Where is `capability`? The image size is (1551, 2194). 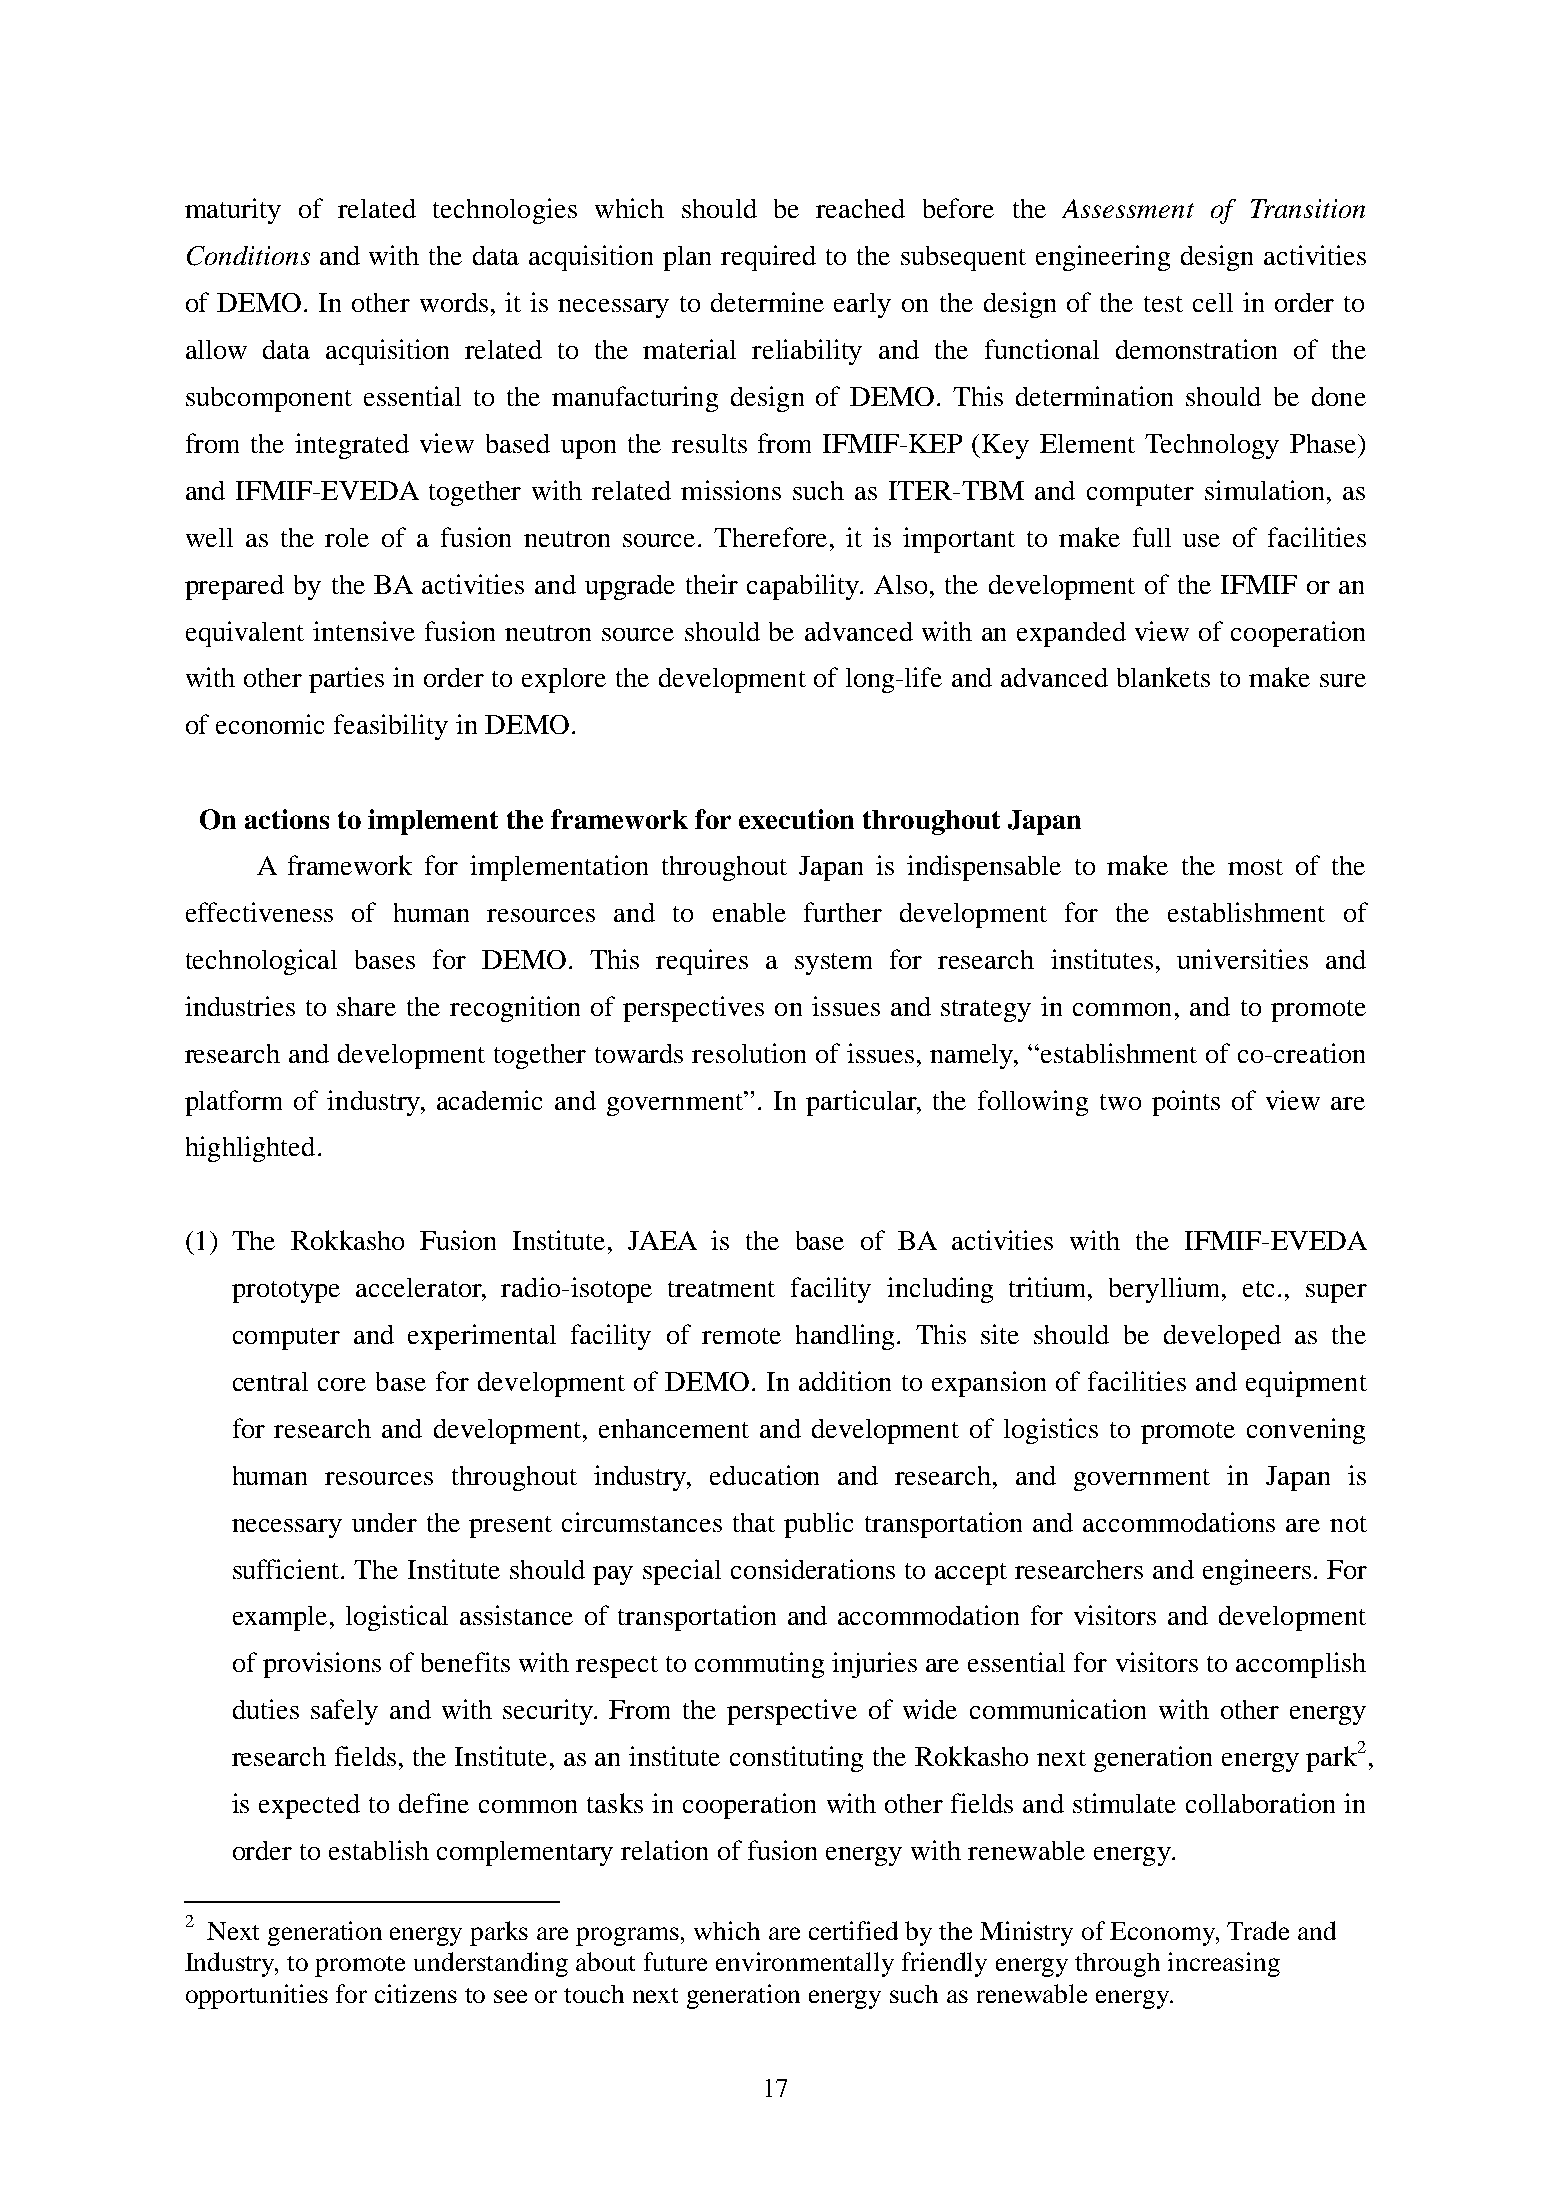
capability is located at coordinates (804, 587).
